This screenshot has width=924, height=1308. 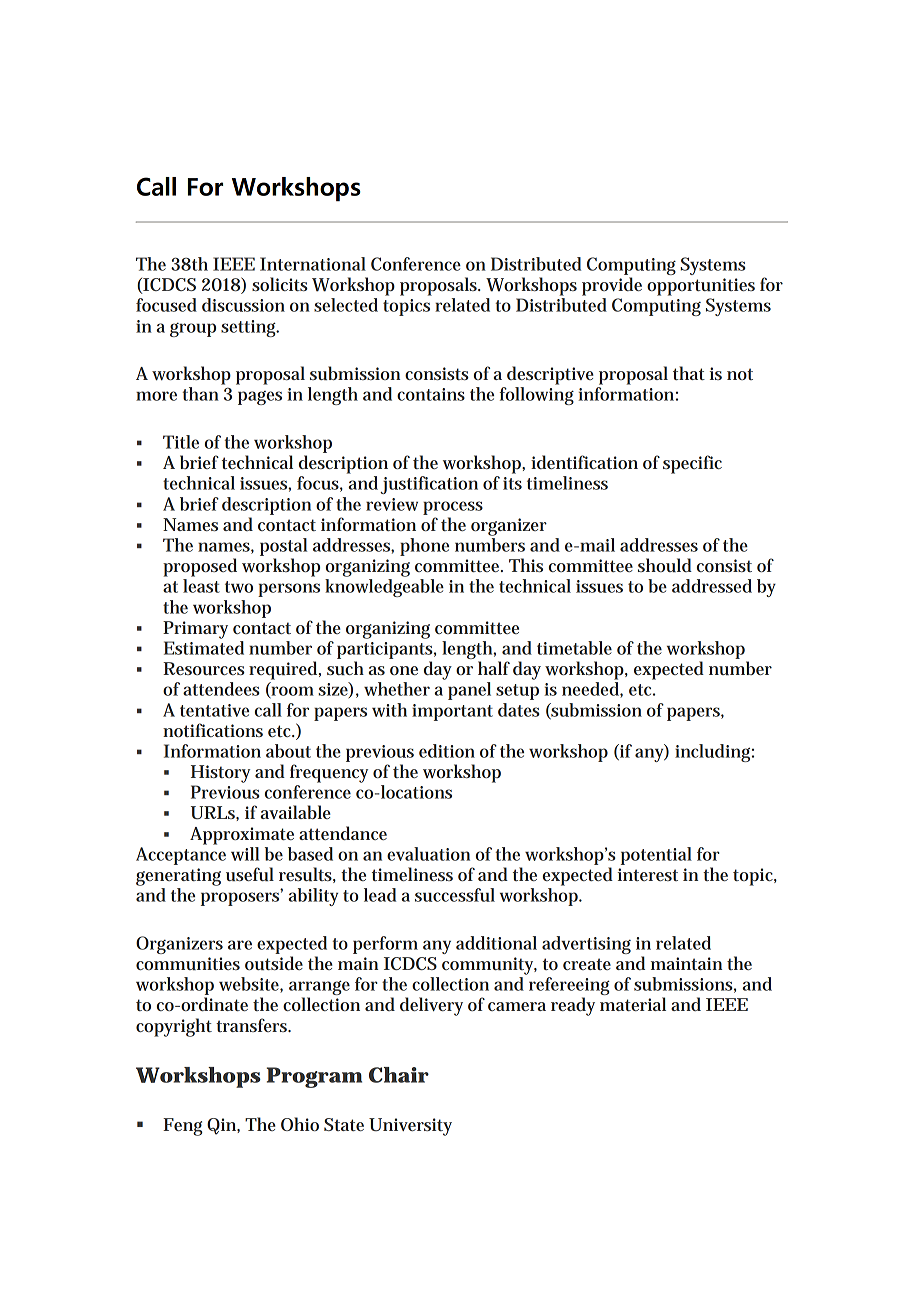 I want to click on specific, so click(x=692, y=464).
